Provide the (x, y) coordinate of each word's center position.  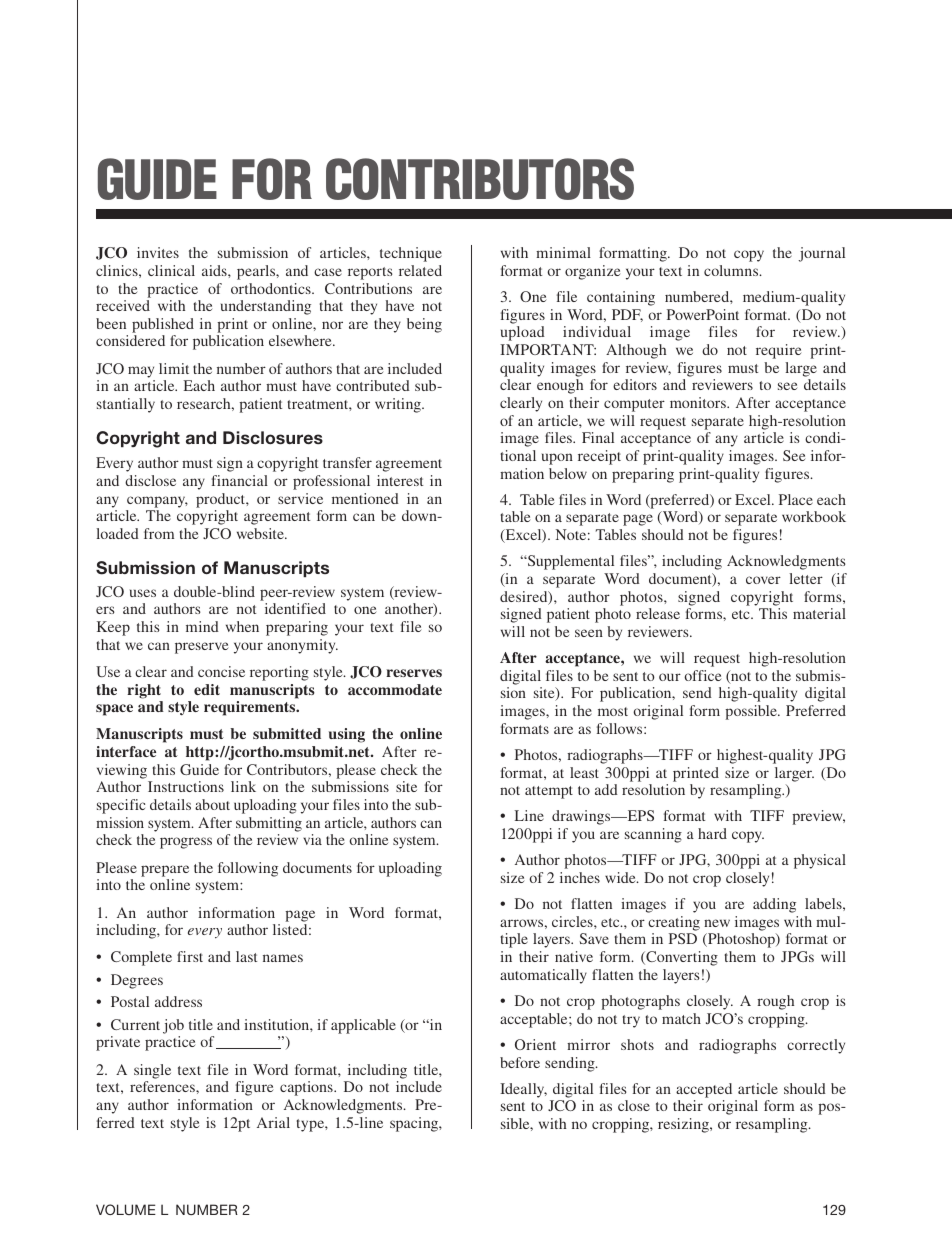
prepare (165, 871)
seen (589, 633)
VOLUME (126, 1209)
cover (763, 580)
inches (580, 877)
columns (732, 270)
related (420, 270)
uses (143, 593)
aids (215, 270)
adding (774, 905)
